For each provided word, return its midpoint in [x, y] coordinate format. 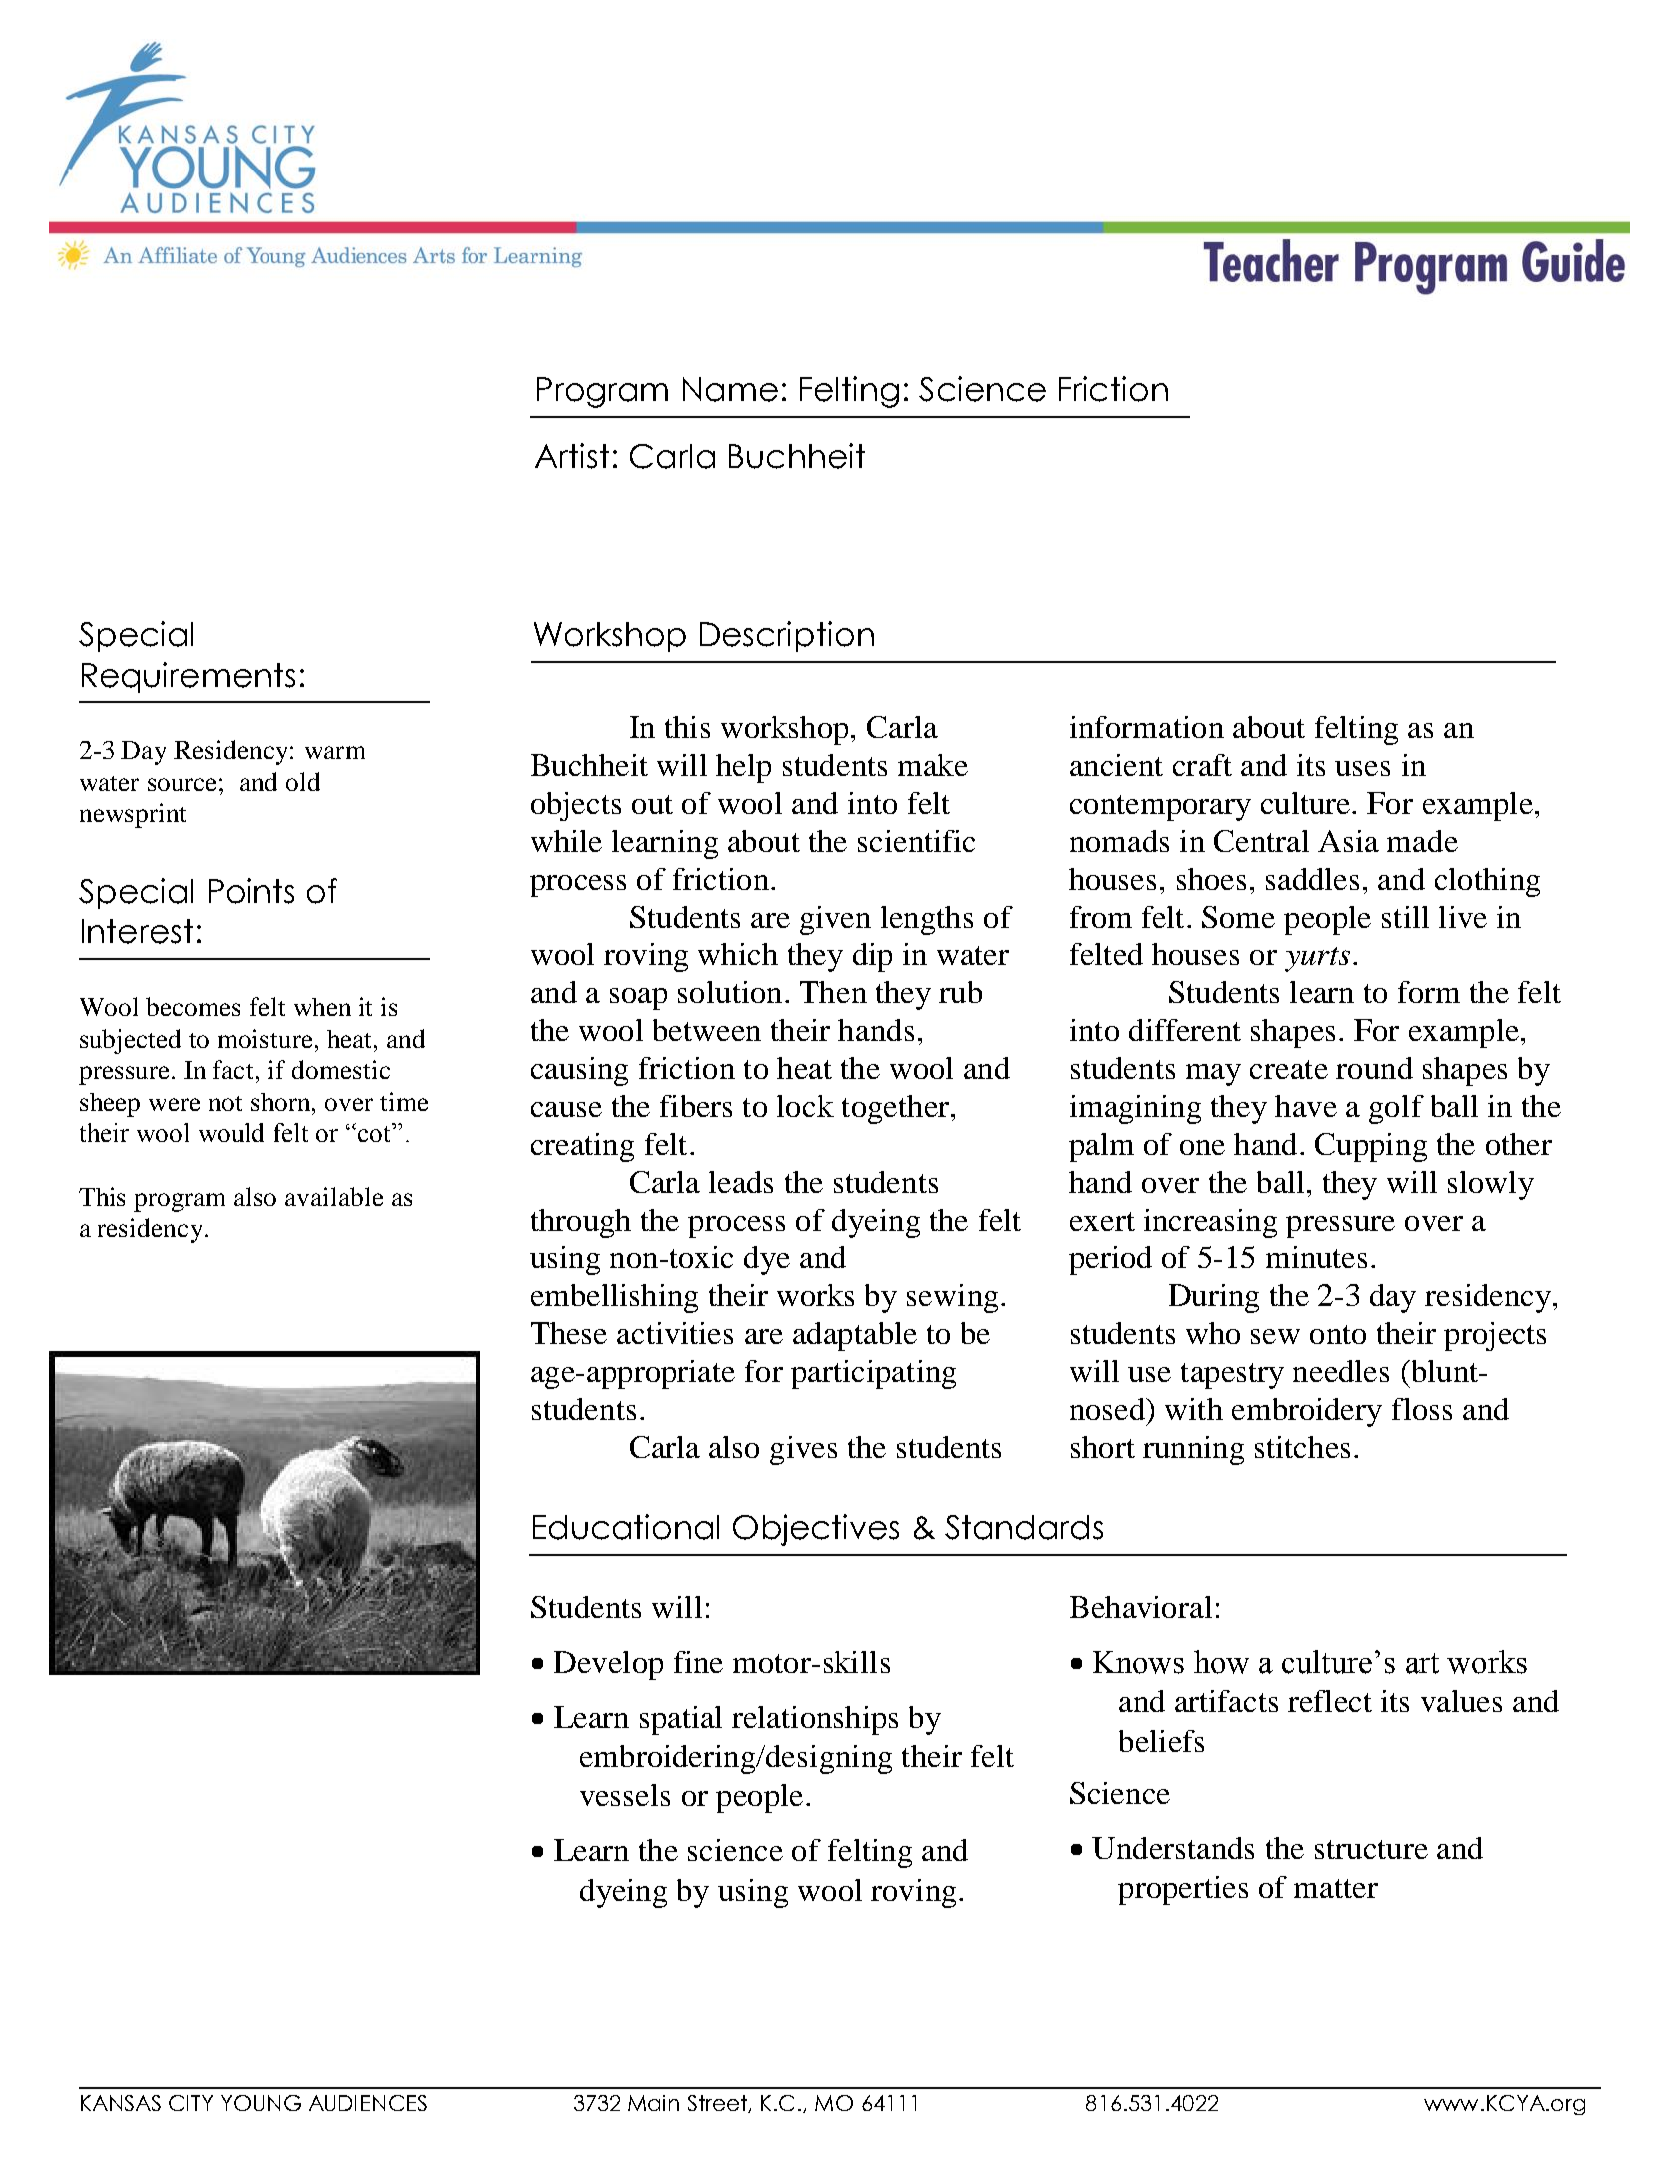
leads [741, 1182]
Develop [608, 1665]
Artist [572, 456]
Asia [1348, 841]
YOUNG [261, 2103]
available [334, 1196]
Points [251, 891]
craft [1202, 765]
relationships [815, 1720]
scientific [916, 841]
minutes [1316, 1257]
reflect [1330, 1701]
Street [719, 2104]
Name [730, 389]
